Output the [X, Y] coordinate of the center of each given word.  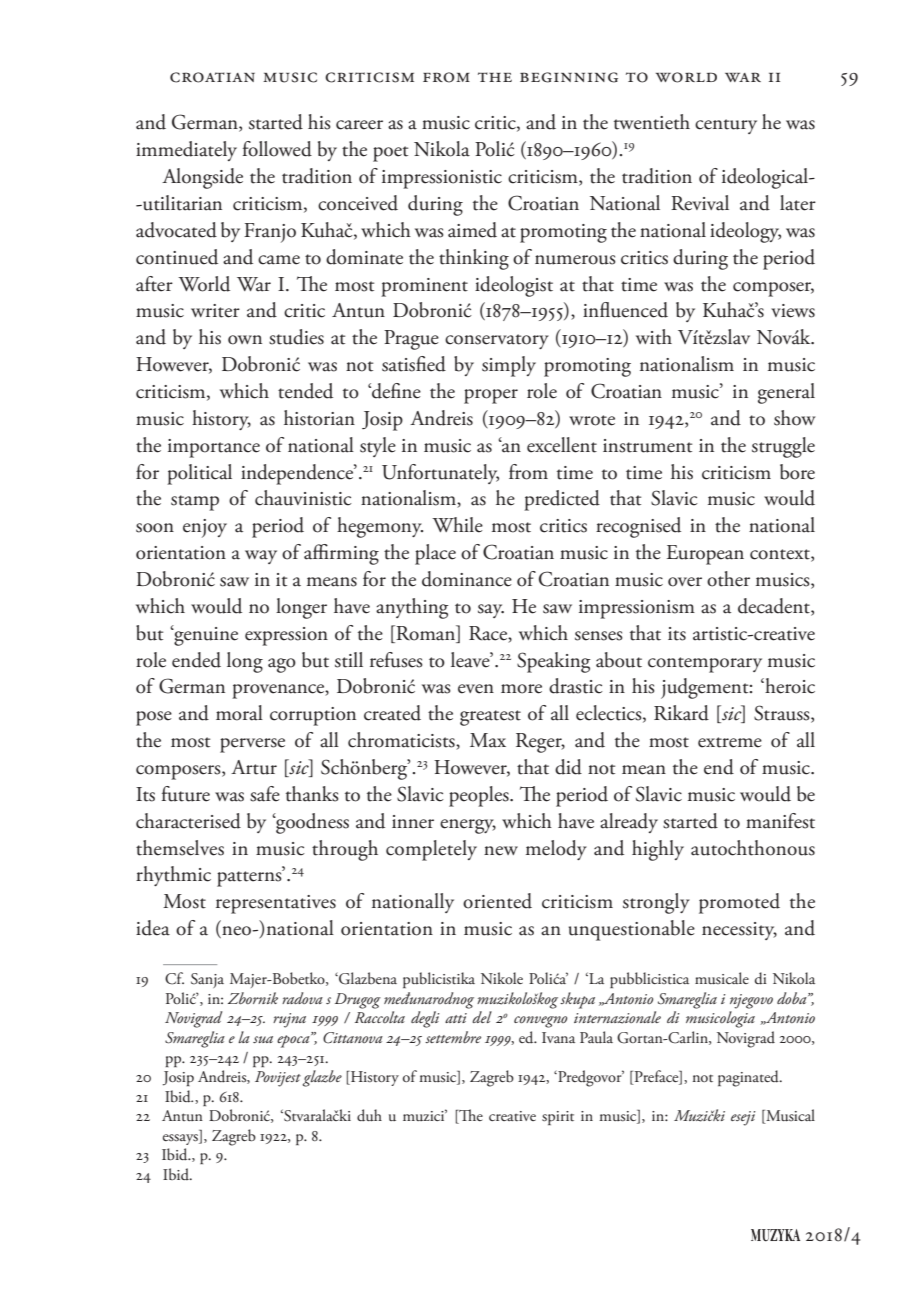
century [726, 126]
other [728, 579]
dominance [467, 579]
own [245, 340]
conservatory [497, 341]
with [654, 337]
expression [286, 636]
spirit [558, 1118]
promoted [739, 903]
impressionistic [442, 179]
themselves [180, 848]
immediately [186, 151]
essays [181, 1139]
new [501, 851]
